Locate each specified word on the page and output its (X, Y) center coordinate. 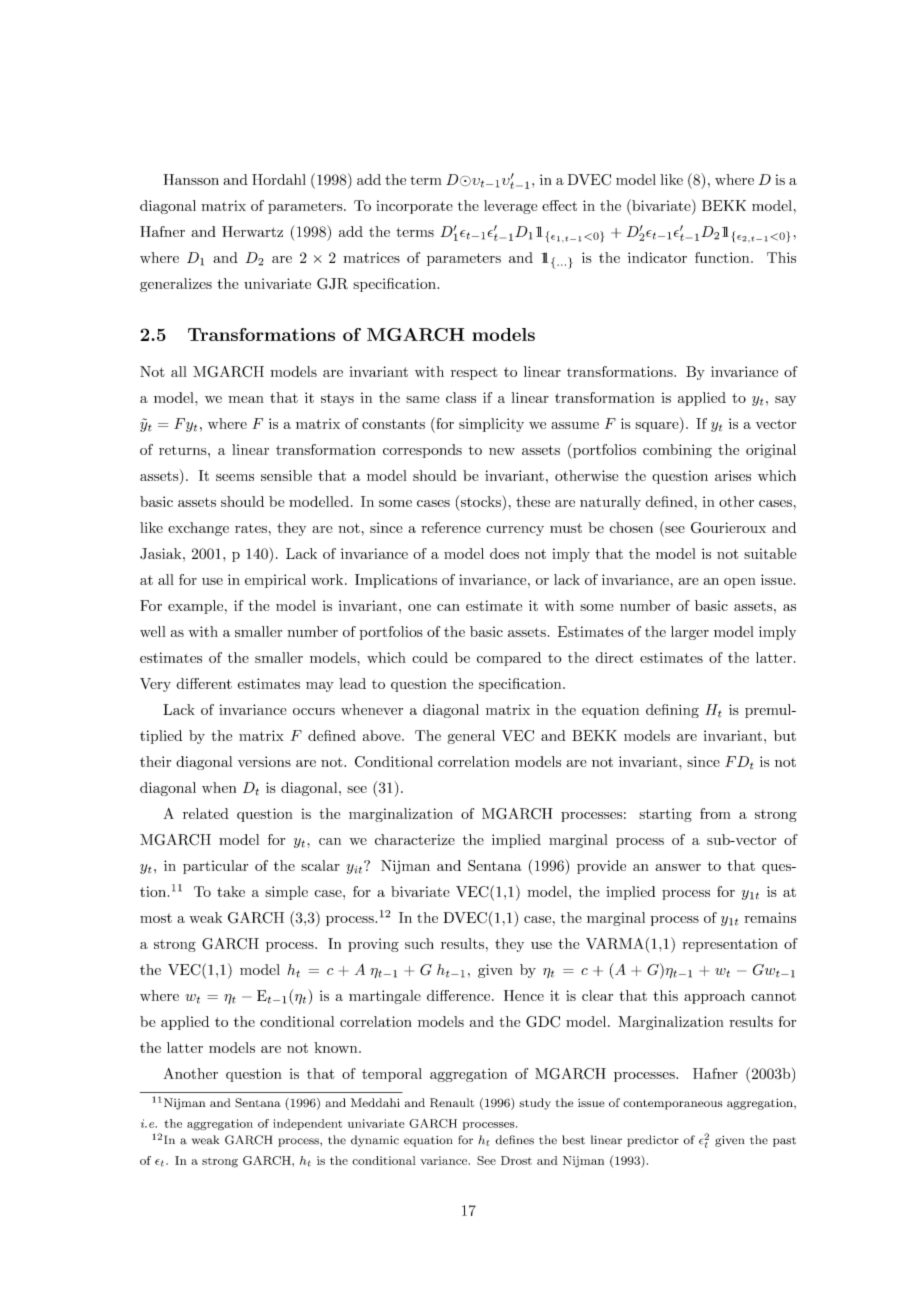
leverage (511, 207)
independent (307, 1124)
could (430, 657)
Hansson (191, 179)
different (204, 683)
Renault (452, 1103)
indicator (657, 257)
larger (690, 633)
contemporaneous (673, 1104)
